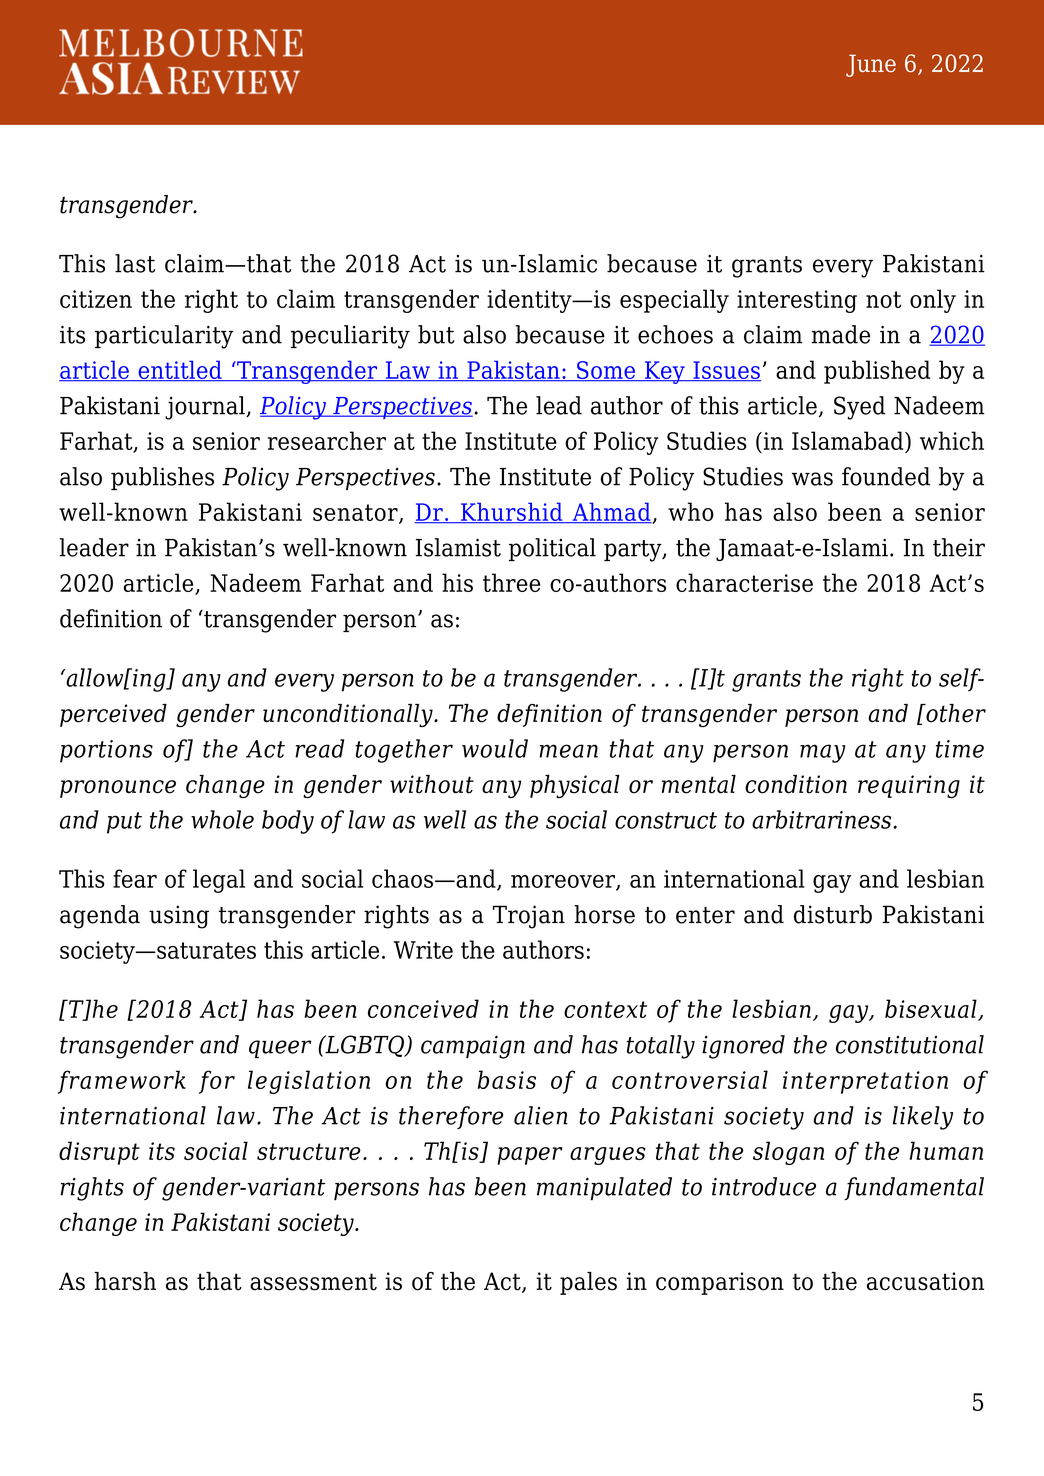 This page has width=1044, height=1476. I want to click on legal, so click(219, 881).
